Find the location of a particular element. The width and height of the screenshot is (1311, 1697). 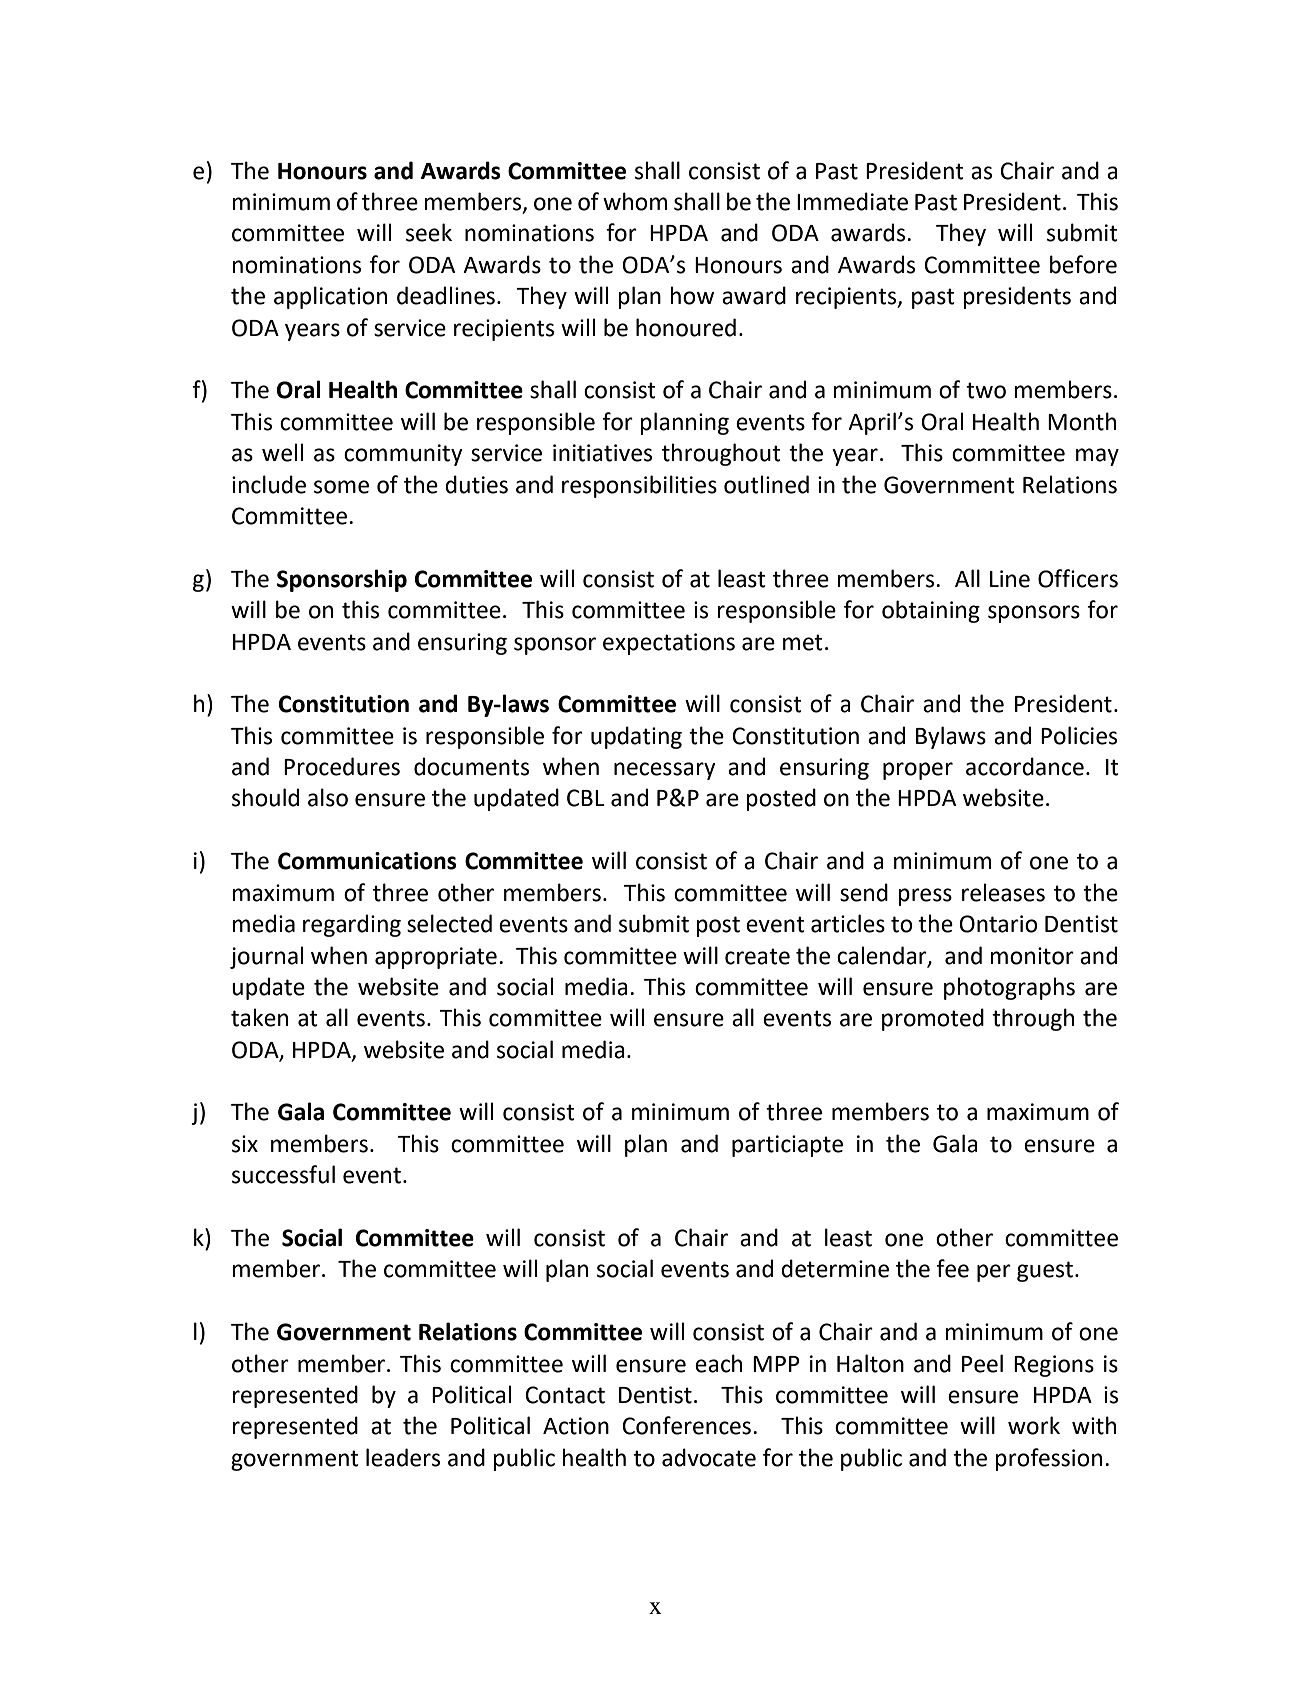

create is located at coordinates (757, 956).
